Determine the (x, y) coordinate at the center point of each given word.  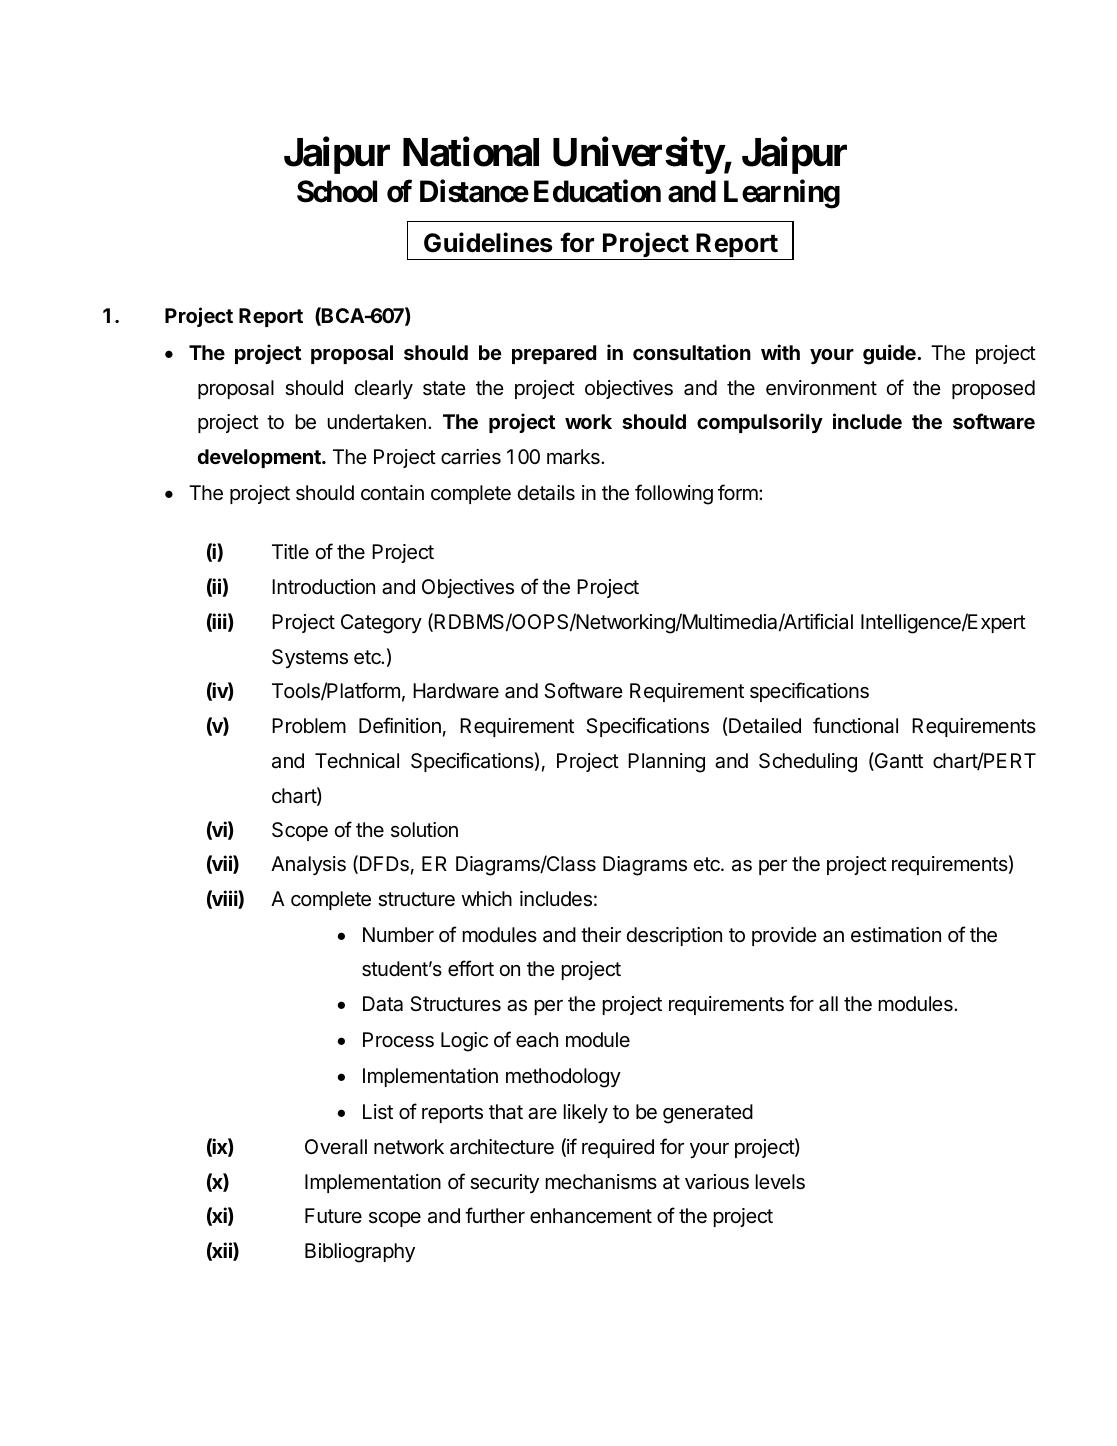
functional (855, 725)
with (780, 352)
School (337, 191)
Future (333, 1215)
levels (780, 1182)
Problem (309, 725)
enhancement (591, 1216)
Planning (666, 763)
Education (597, 191)
